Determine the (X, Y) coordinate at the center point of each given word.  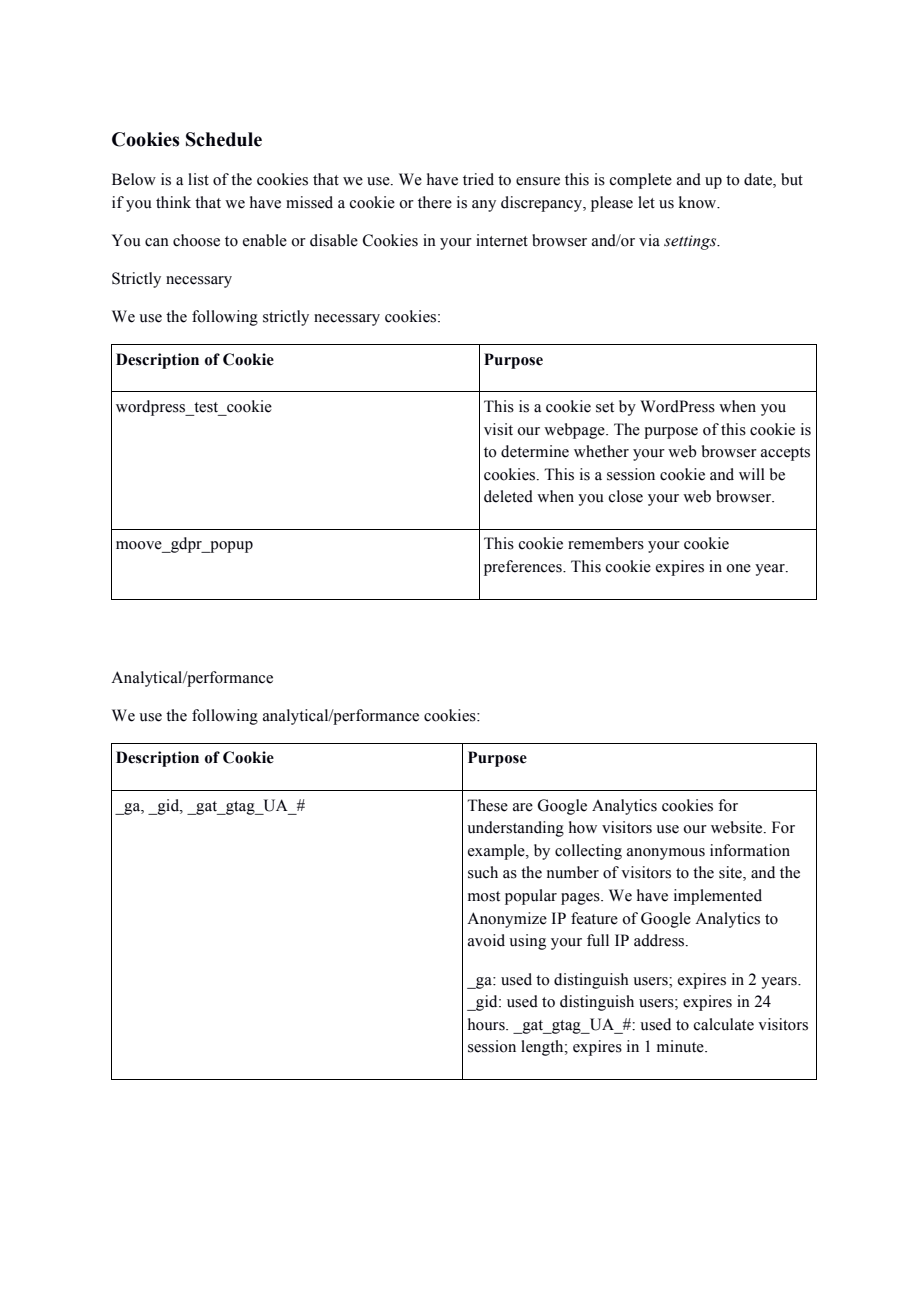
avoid (486, 940)
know (699, 202)
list (198, 179)
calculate (724, 1024)
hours (487, 1024)
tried (478, 179)
